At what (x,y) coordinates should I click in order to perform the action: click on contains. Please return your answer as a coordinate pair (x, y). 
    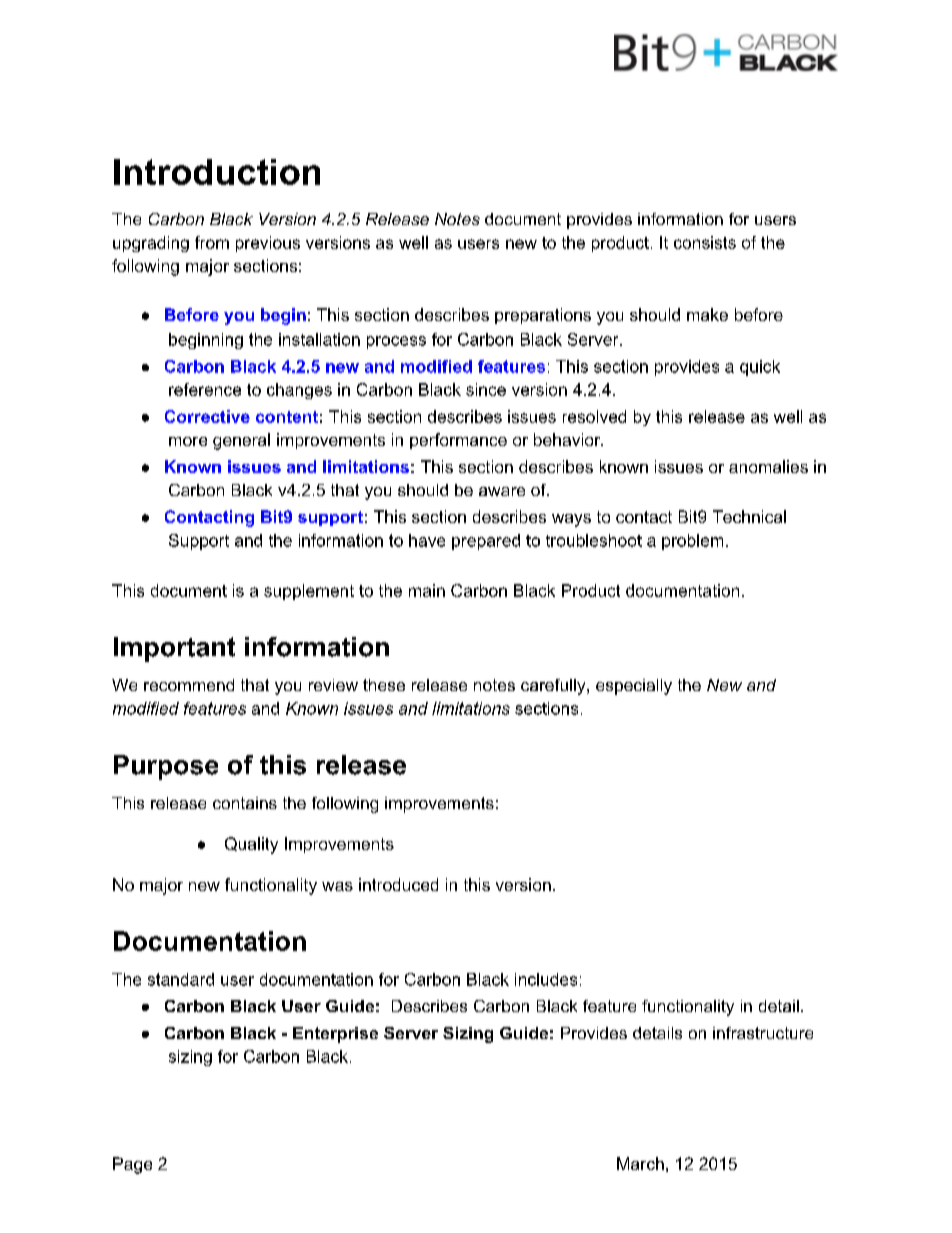
    Looking at the image, I should click on (245, 803).
